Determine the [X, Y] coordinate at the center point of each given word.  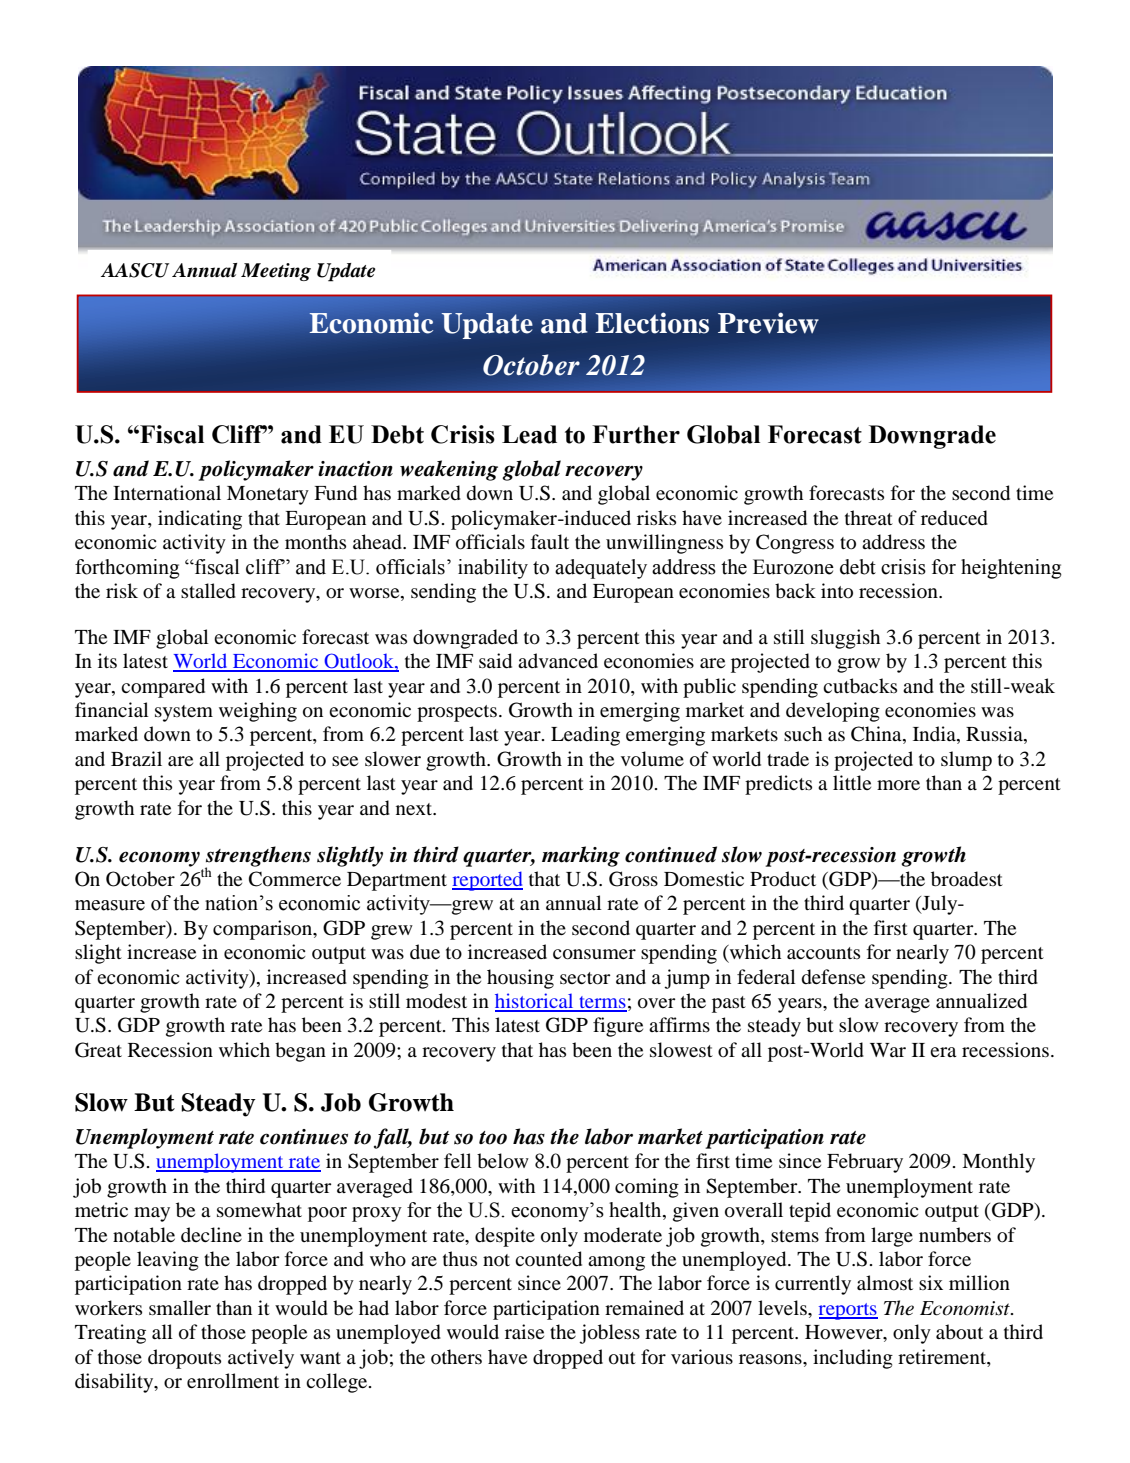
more [898, 785]
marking [581, 856]
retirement [943, 1358]
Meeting [276, 272]
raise [524, 1331]
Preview [768, 323]
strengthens [258, 857]
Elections [652, 323]
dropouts [184, 1359]
